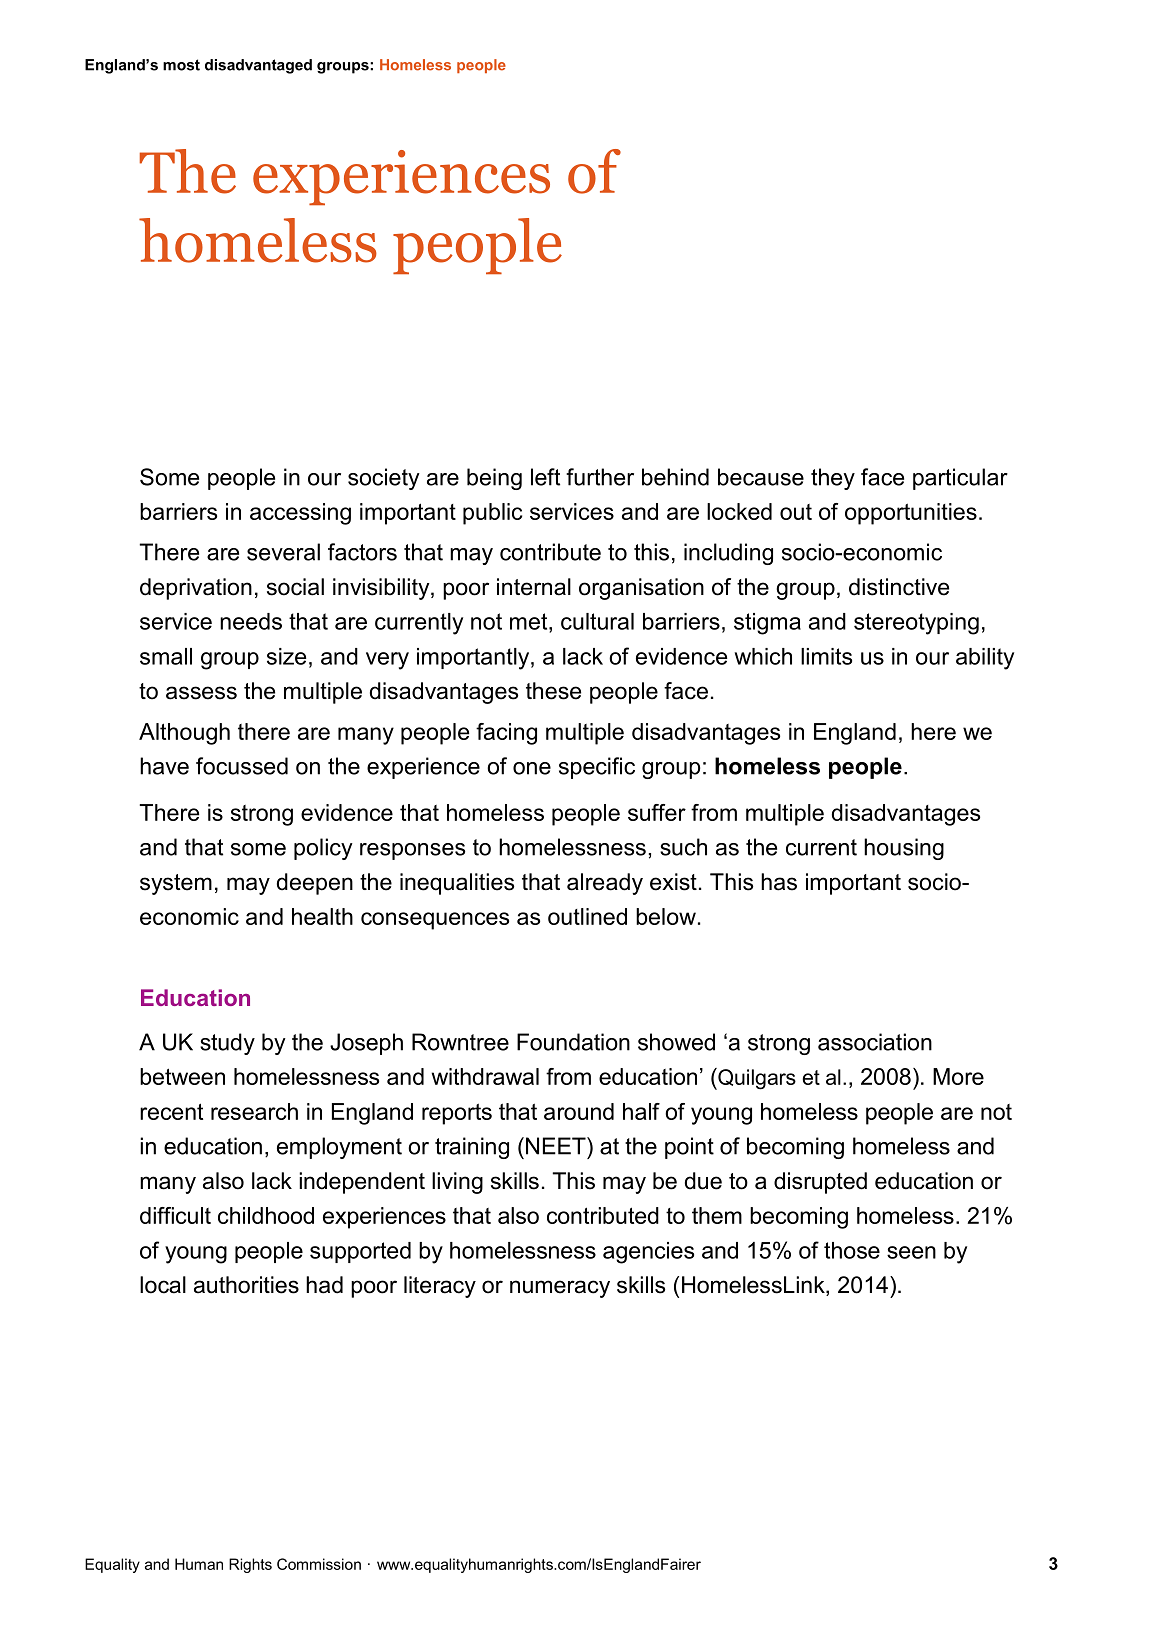 This page has width=1152, height=1629. Describe the element at coordinates (181, 65) in the page. I see `most` at that location.
